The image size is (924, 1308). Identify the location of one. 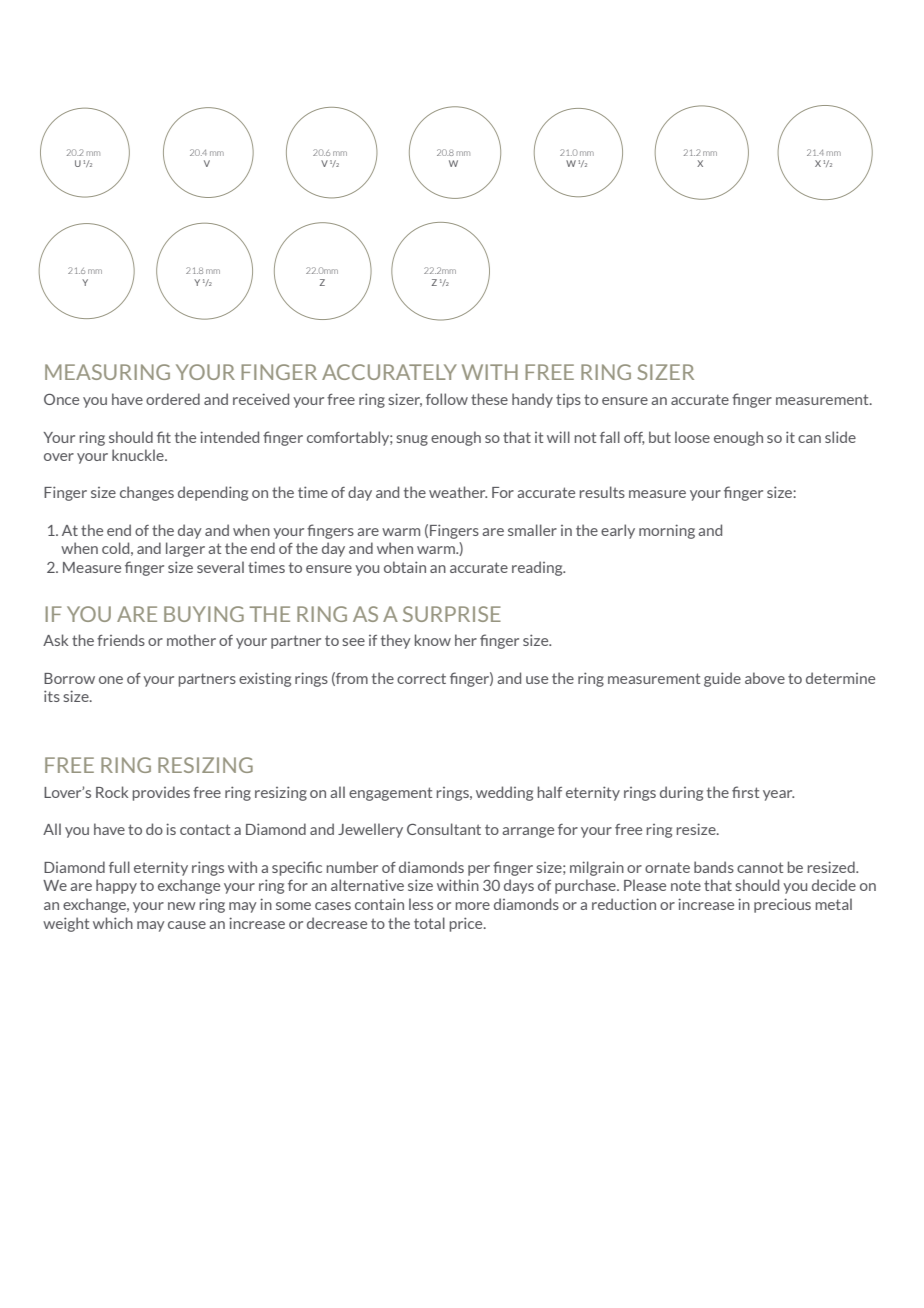
(111, 680).
